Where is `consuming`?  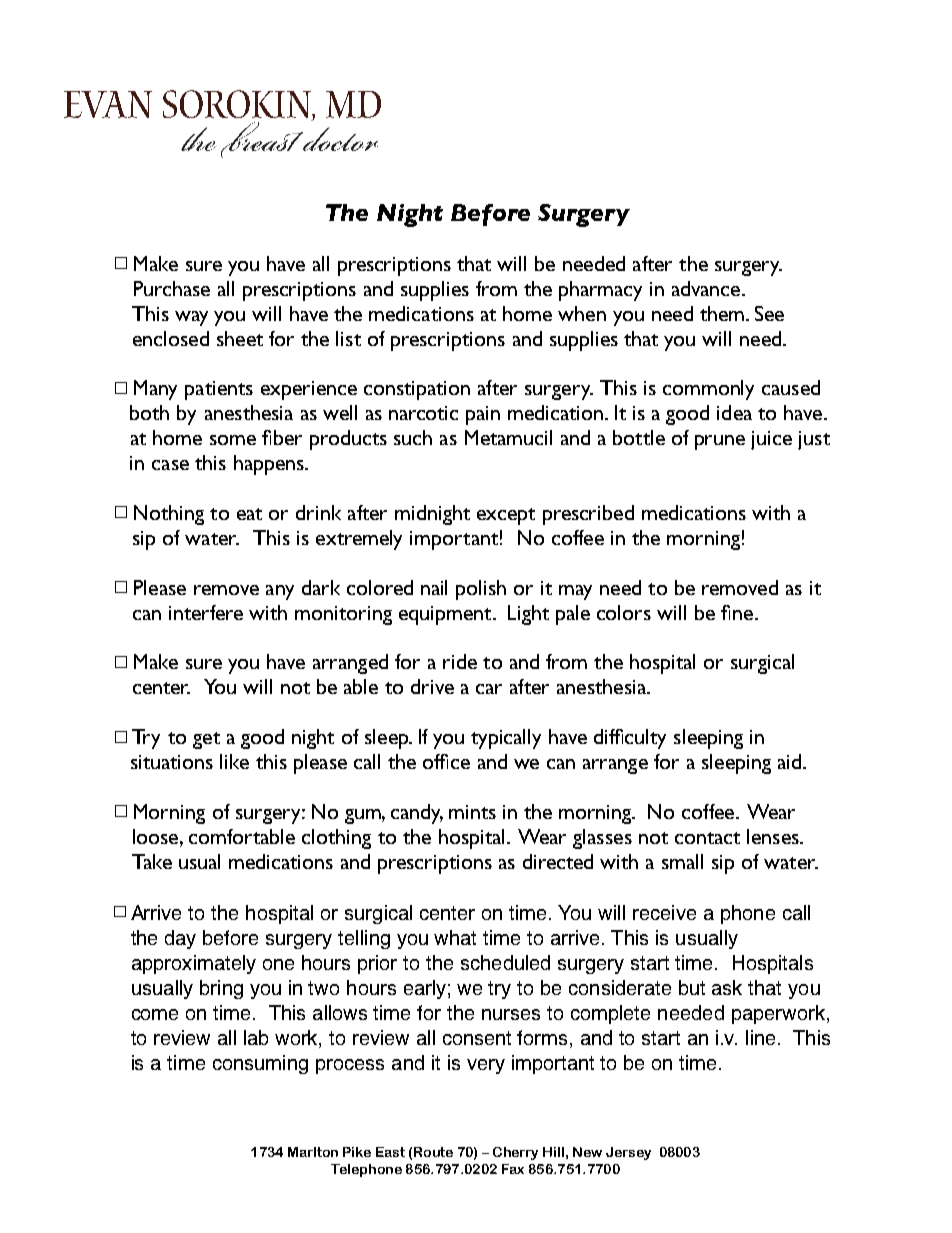 consuming is located at coordinates (260, 1064).
